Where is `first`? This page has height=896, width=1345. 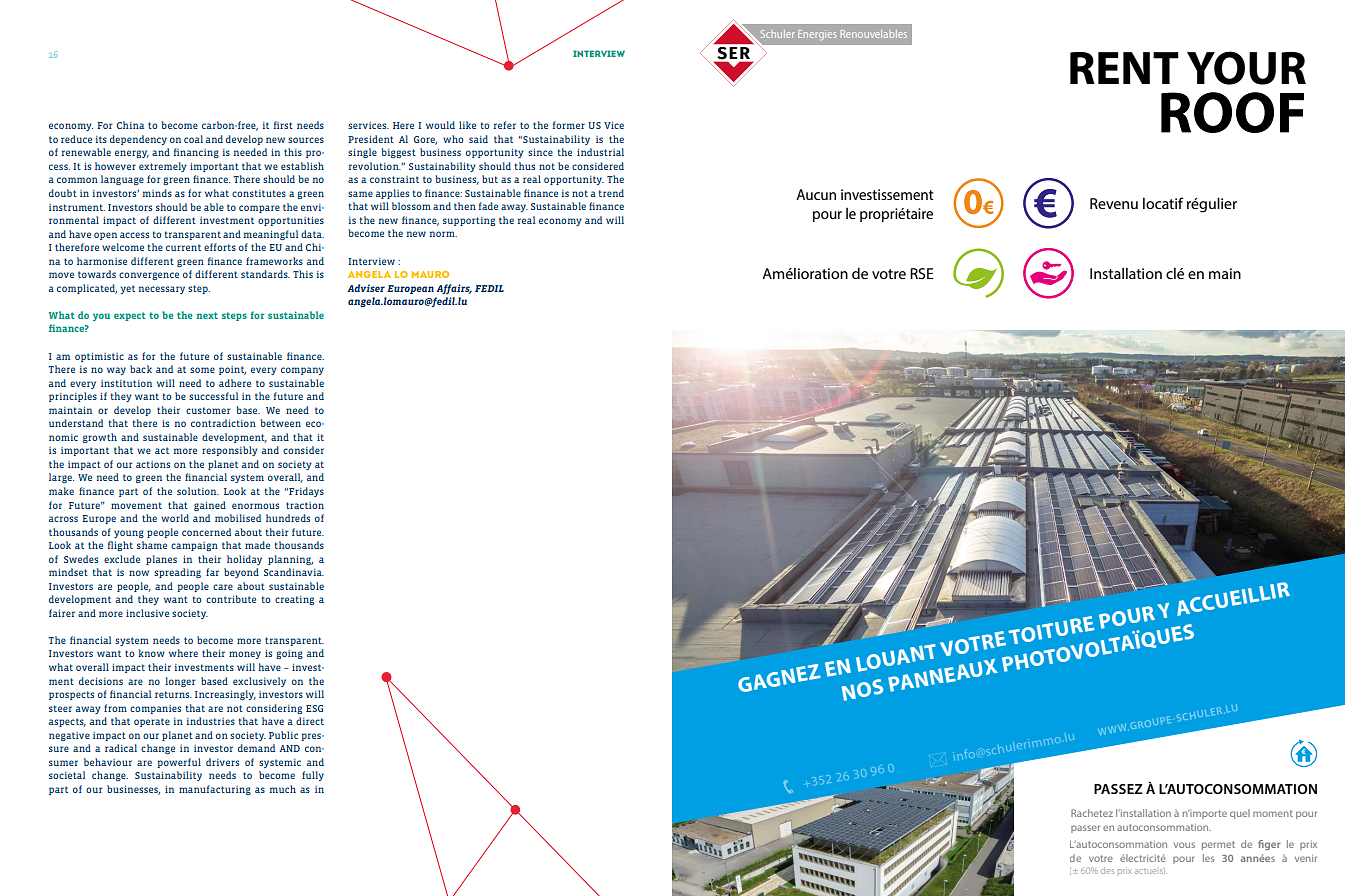 first is located at coordinates (283, 125).
